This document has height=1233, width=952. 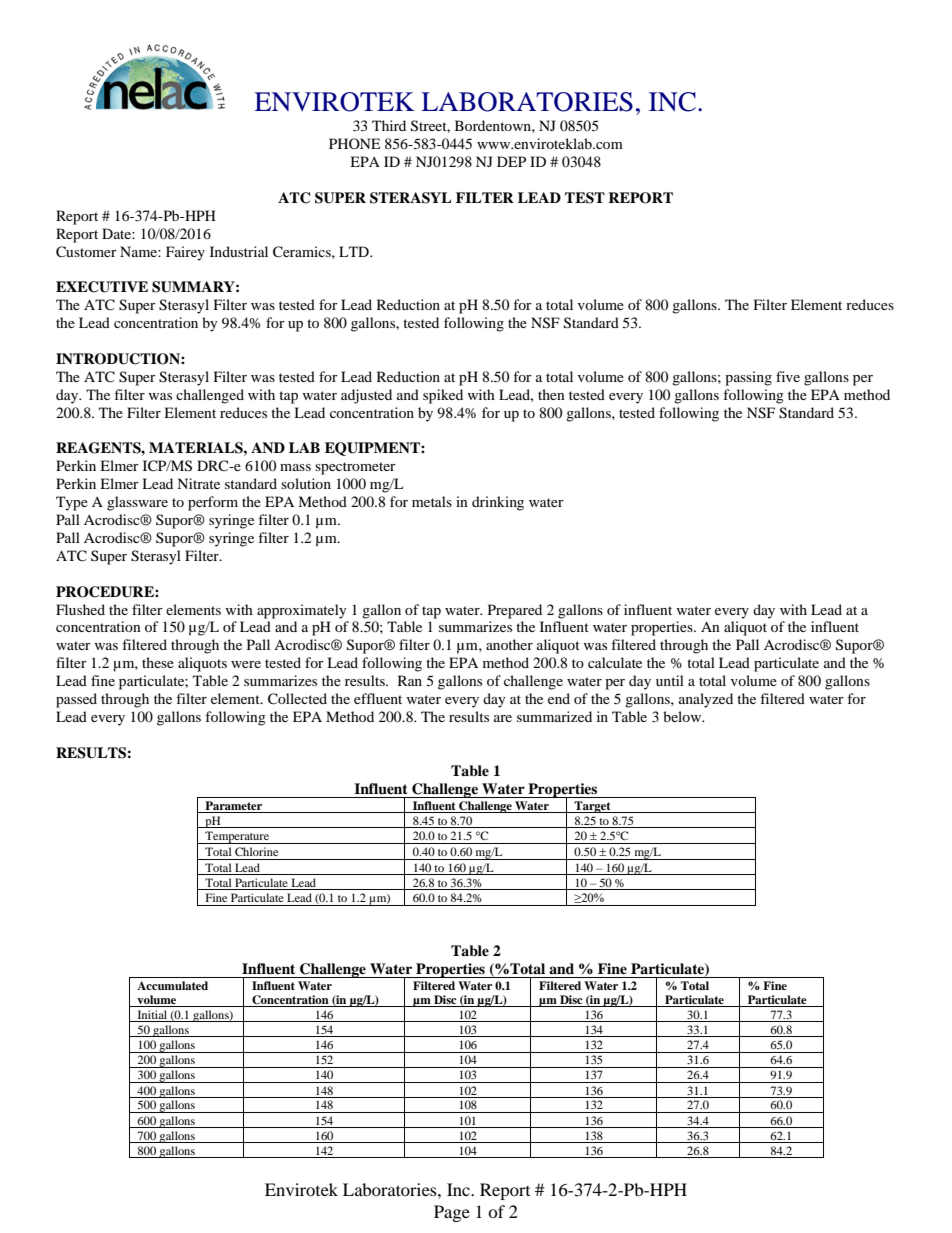 What do you see at coordinates (670, 680) in the document?
I see `until` at bounding box center [670, 680].
